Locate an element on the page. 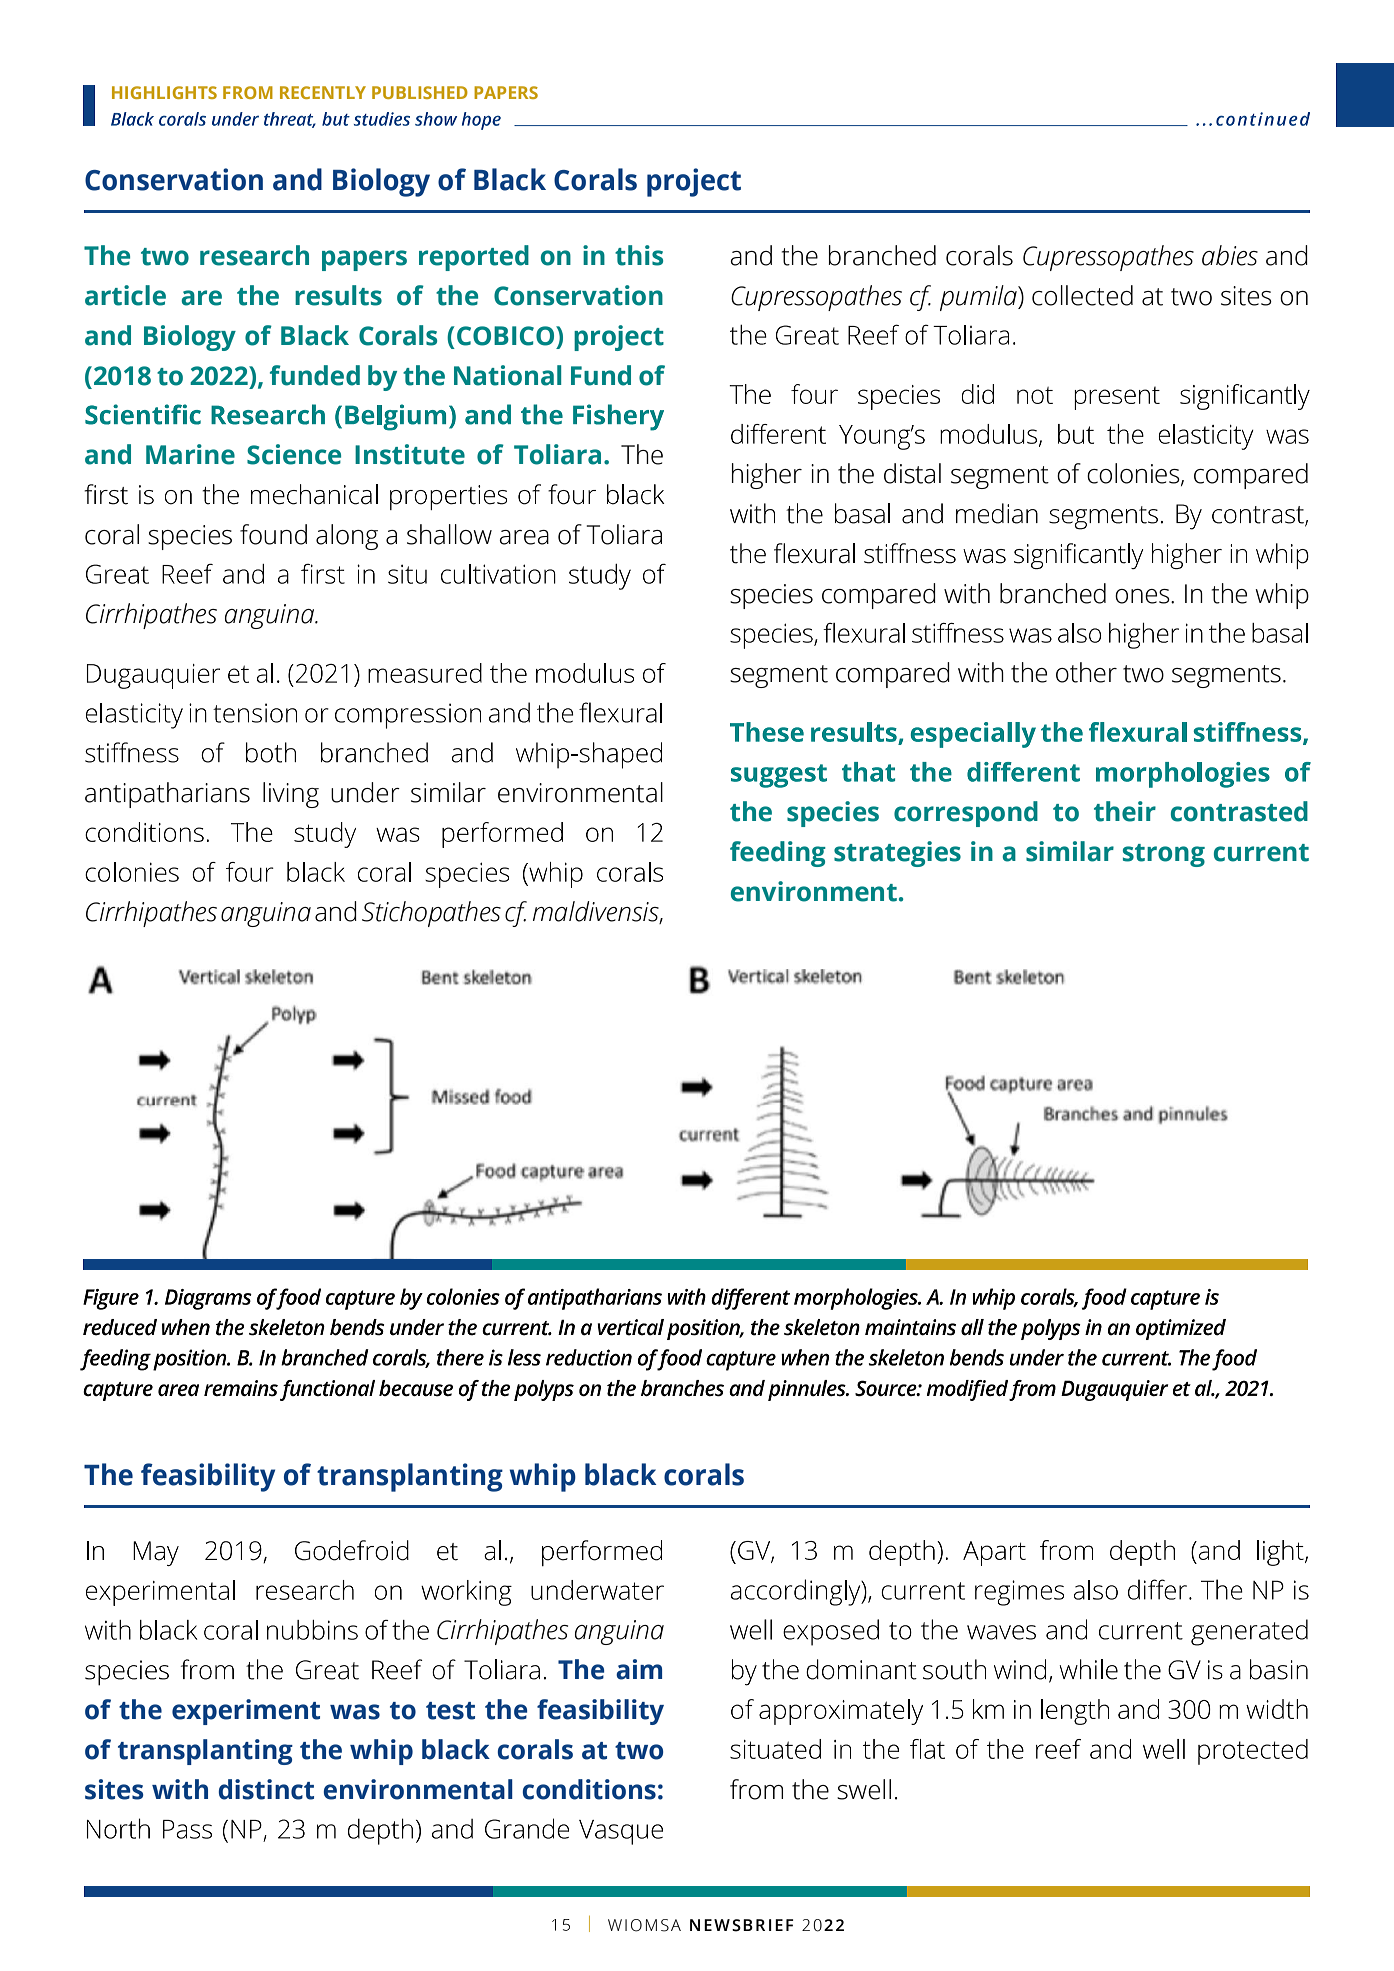 This page has height=1971, width=1394. experiment is located at coordinates (246, 1712).
